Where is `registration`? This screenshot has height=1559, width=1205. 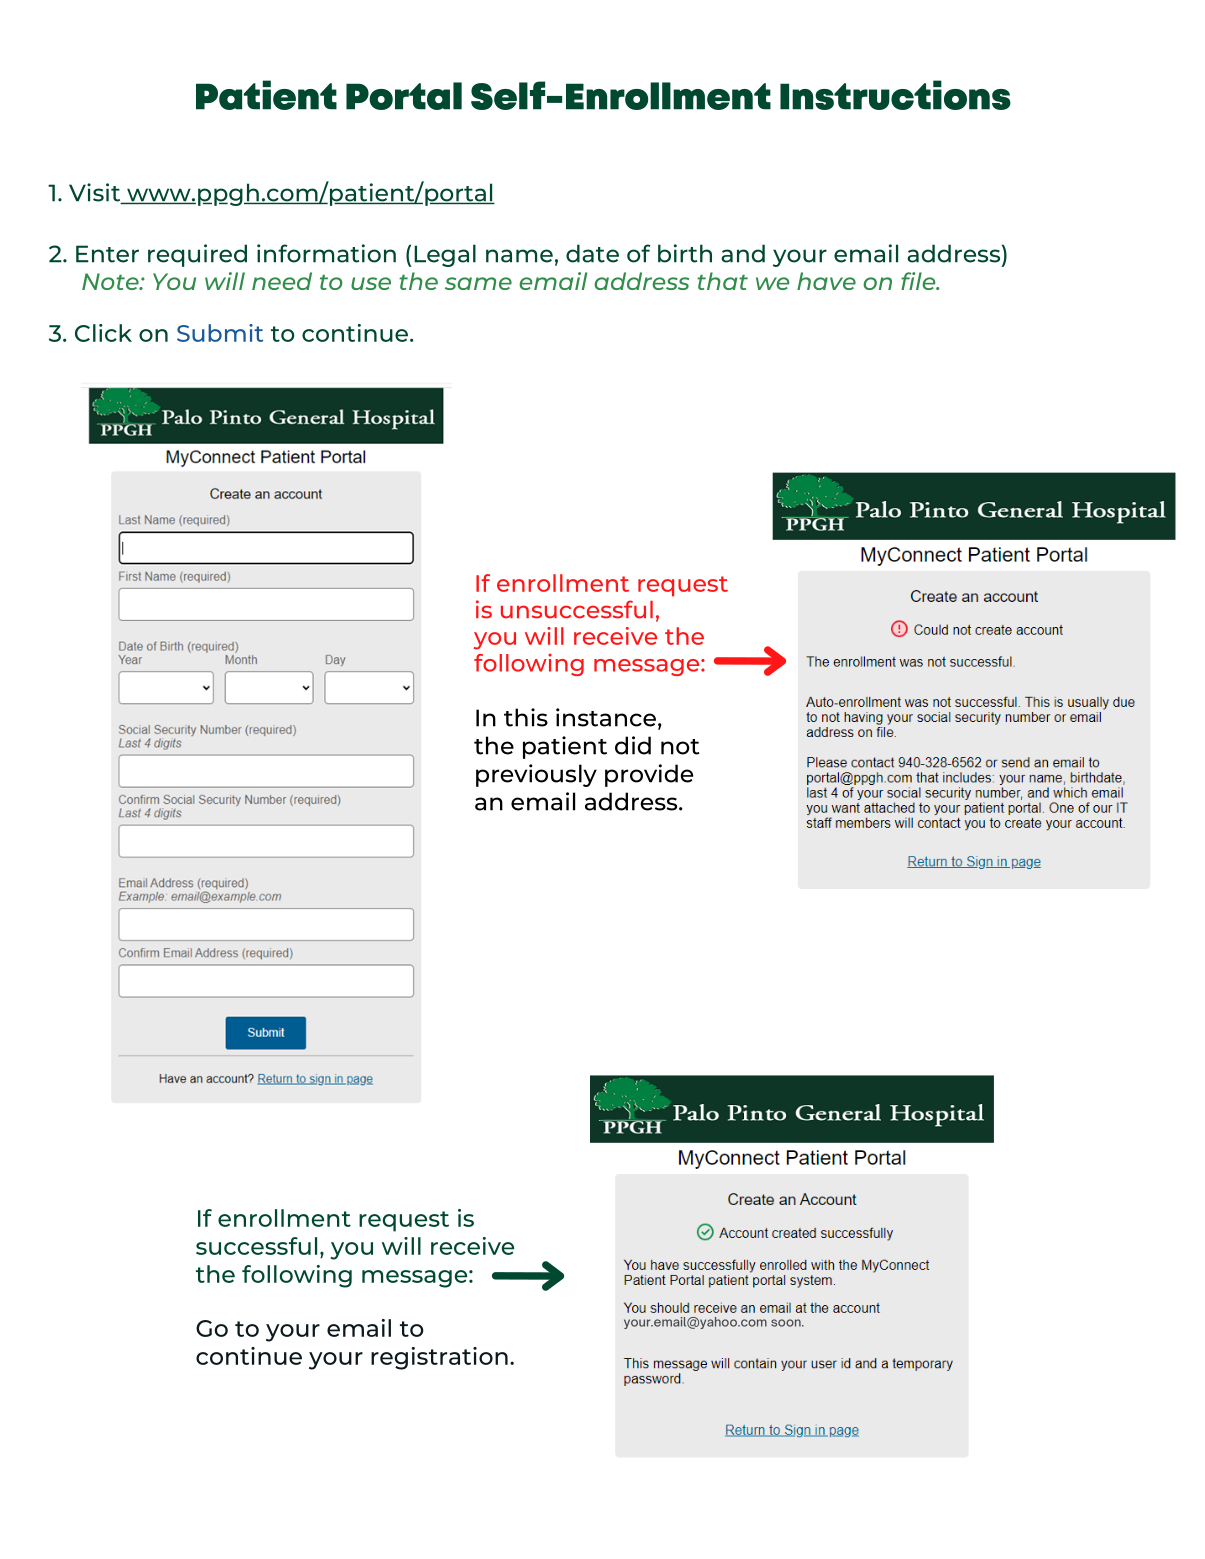 registration is located at coordinates (439, 1358).
